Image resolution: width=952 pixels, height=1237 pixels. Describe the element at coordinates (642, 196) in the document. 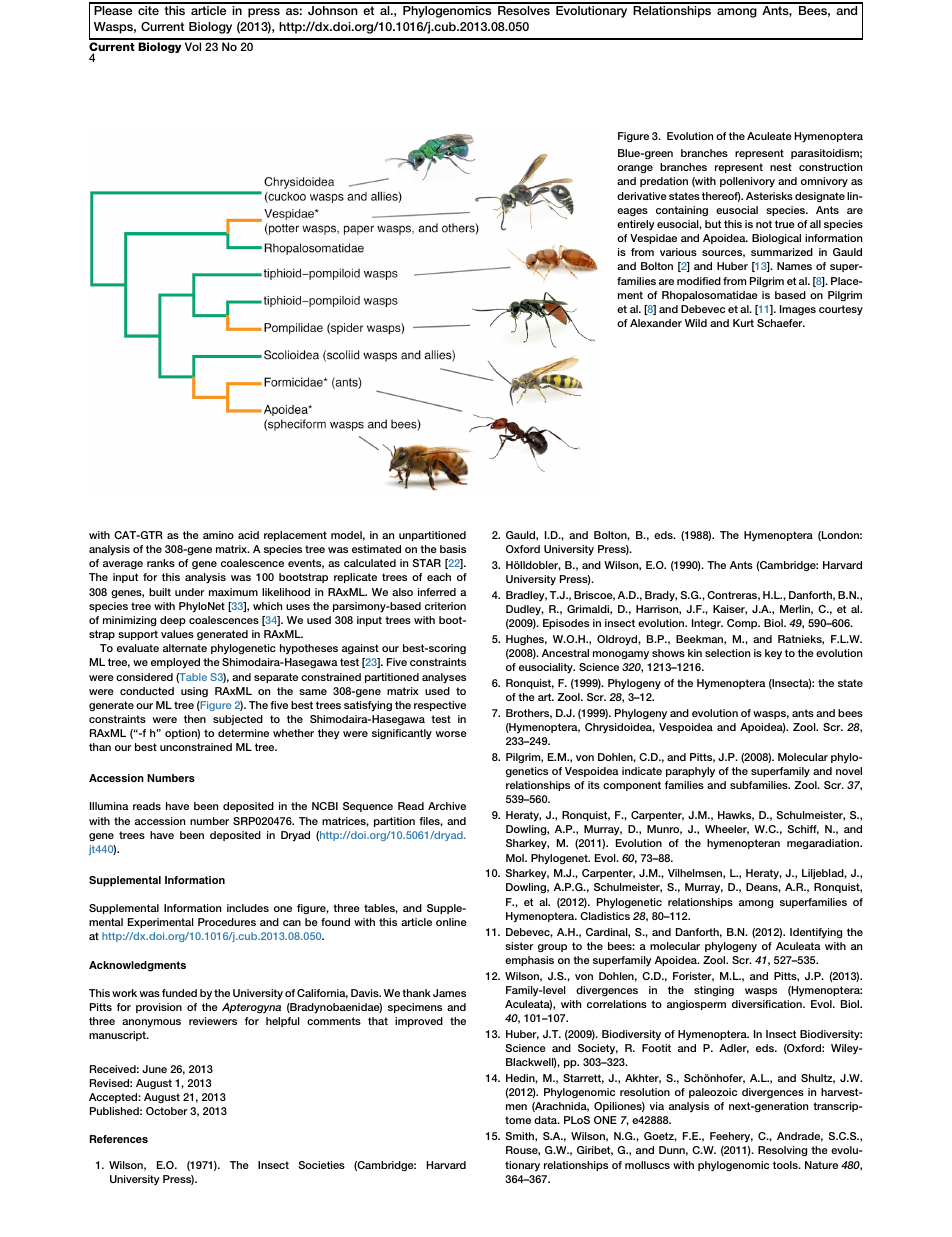

I see `derivative` at that location.
